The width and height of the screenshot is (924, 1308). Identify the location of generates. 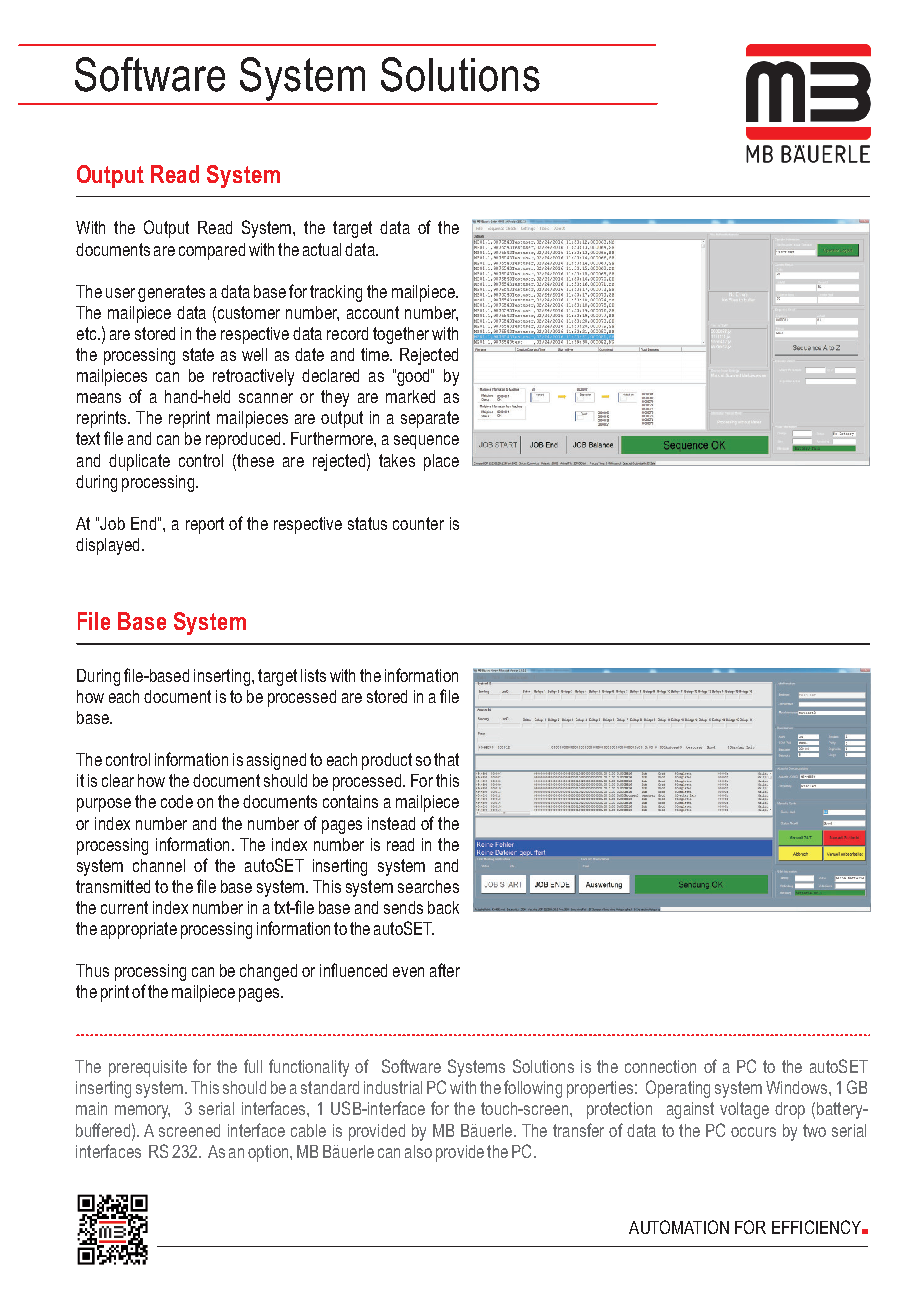
(171, 293).
